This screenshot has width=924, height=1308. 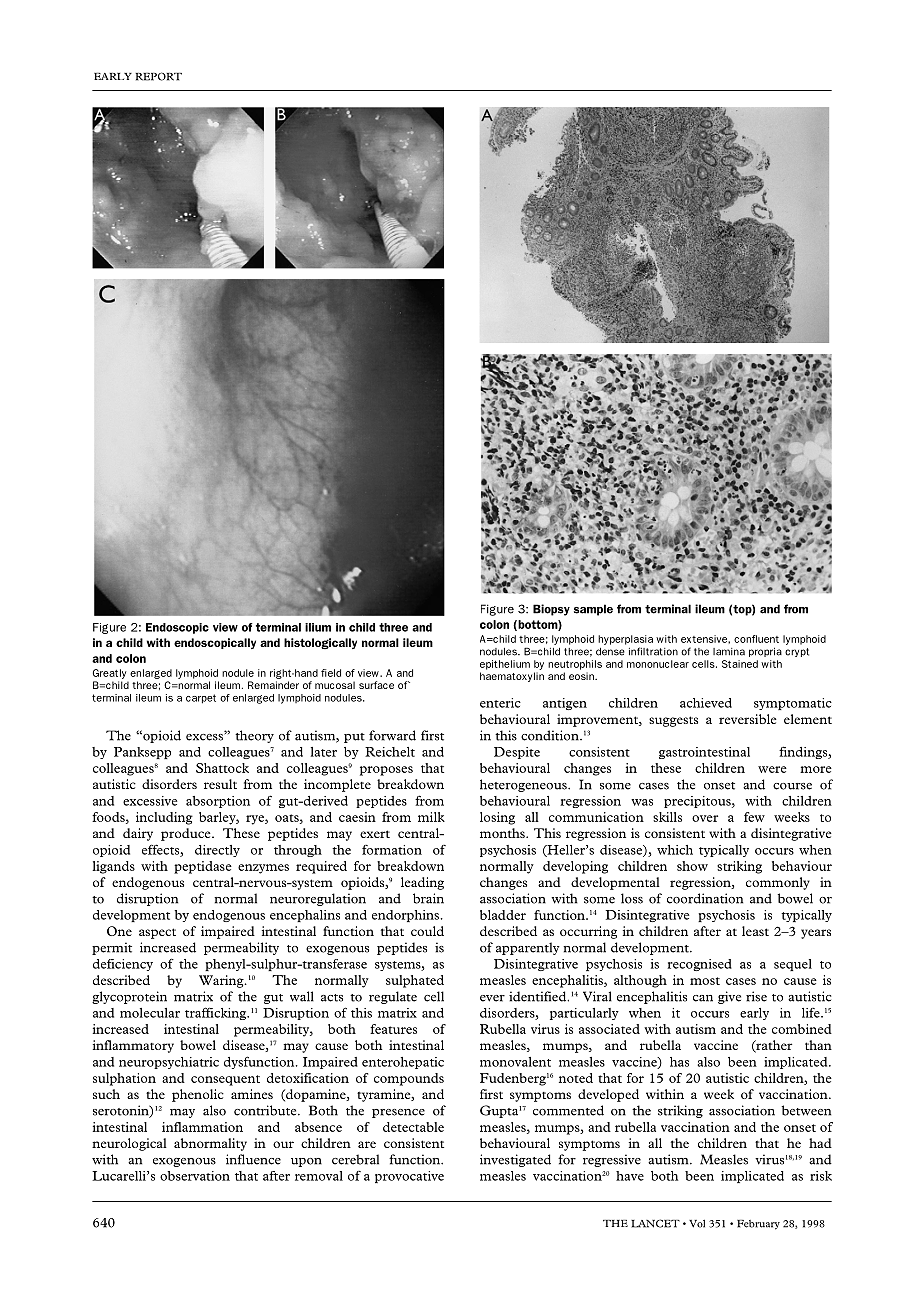 What do you see at coordinates (195, 1176) in the screenshot?
I see `observation` at bounding box center [195, 1176].
